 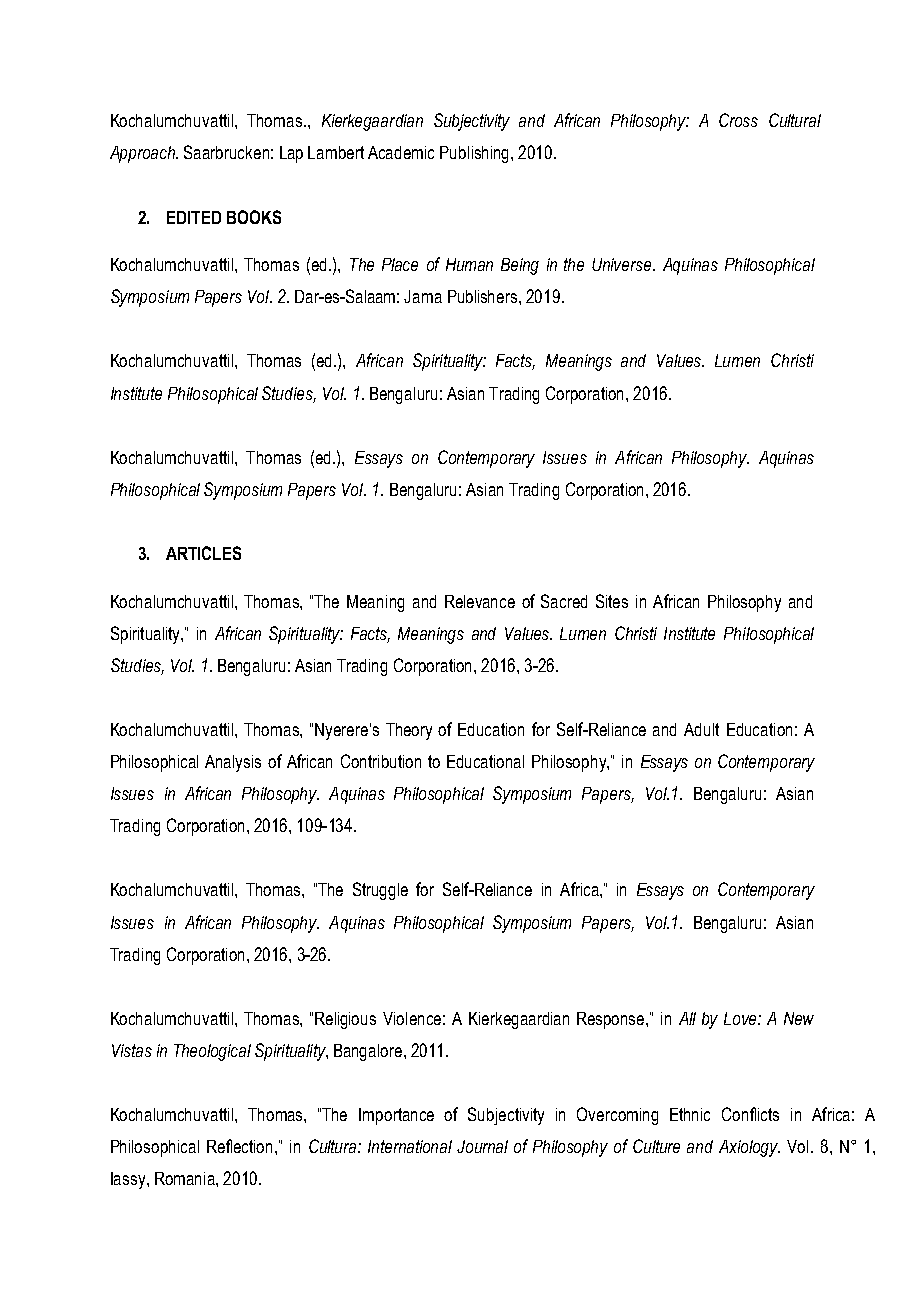 What do you see at coordinates (738, 120) in the screenshot?
I see `Cross` at bounding box center [738, 120].
